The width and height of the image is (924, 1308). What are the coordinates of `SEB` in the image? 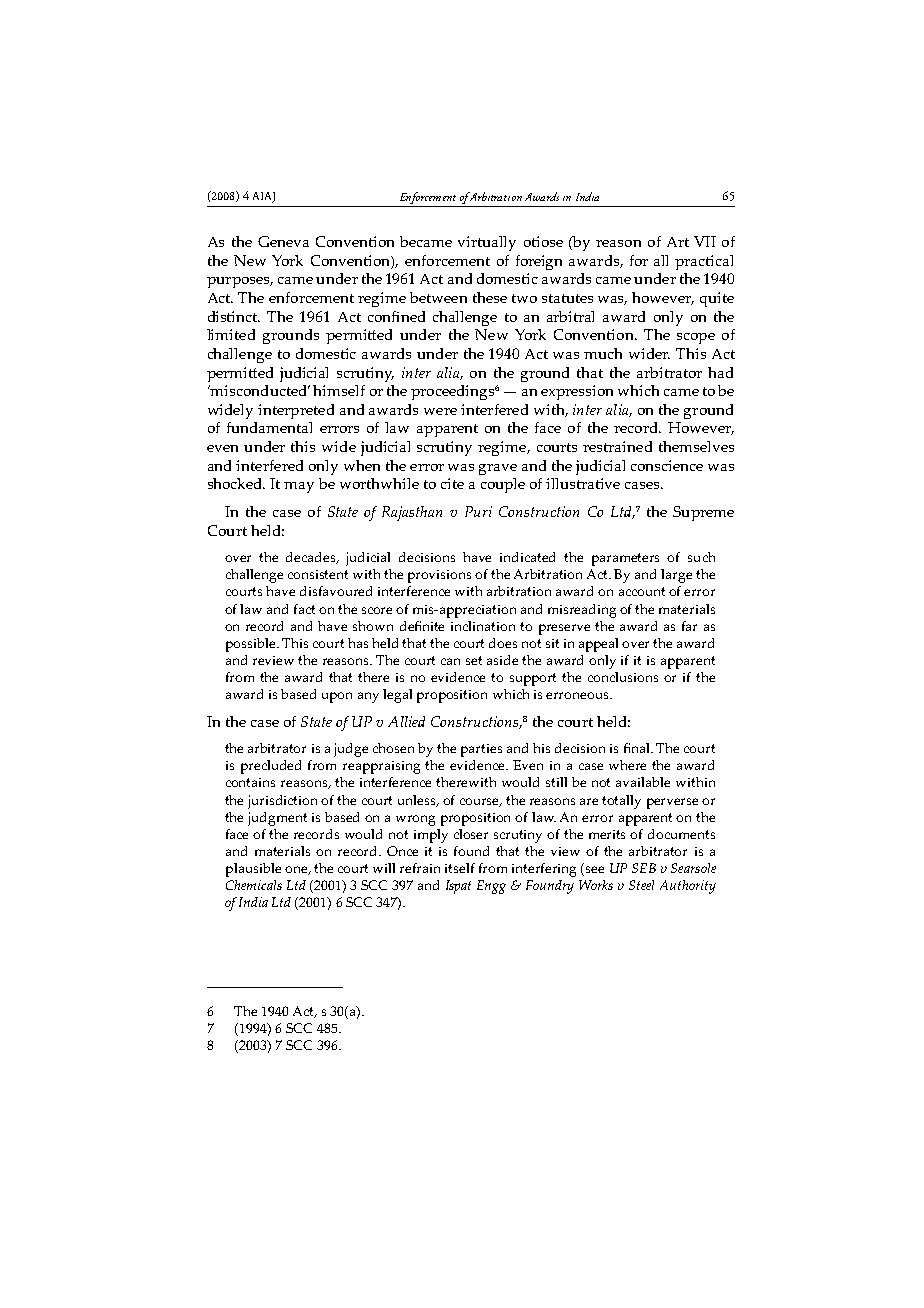 It's located at (644, 868).
